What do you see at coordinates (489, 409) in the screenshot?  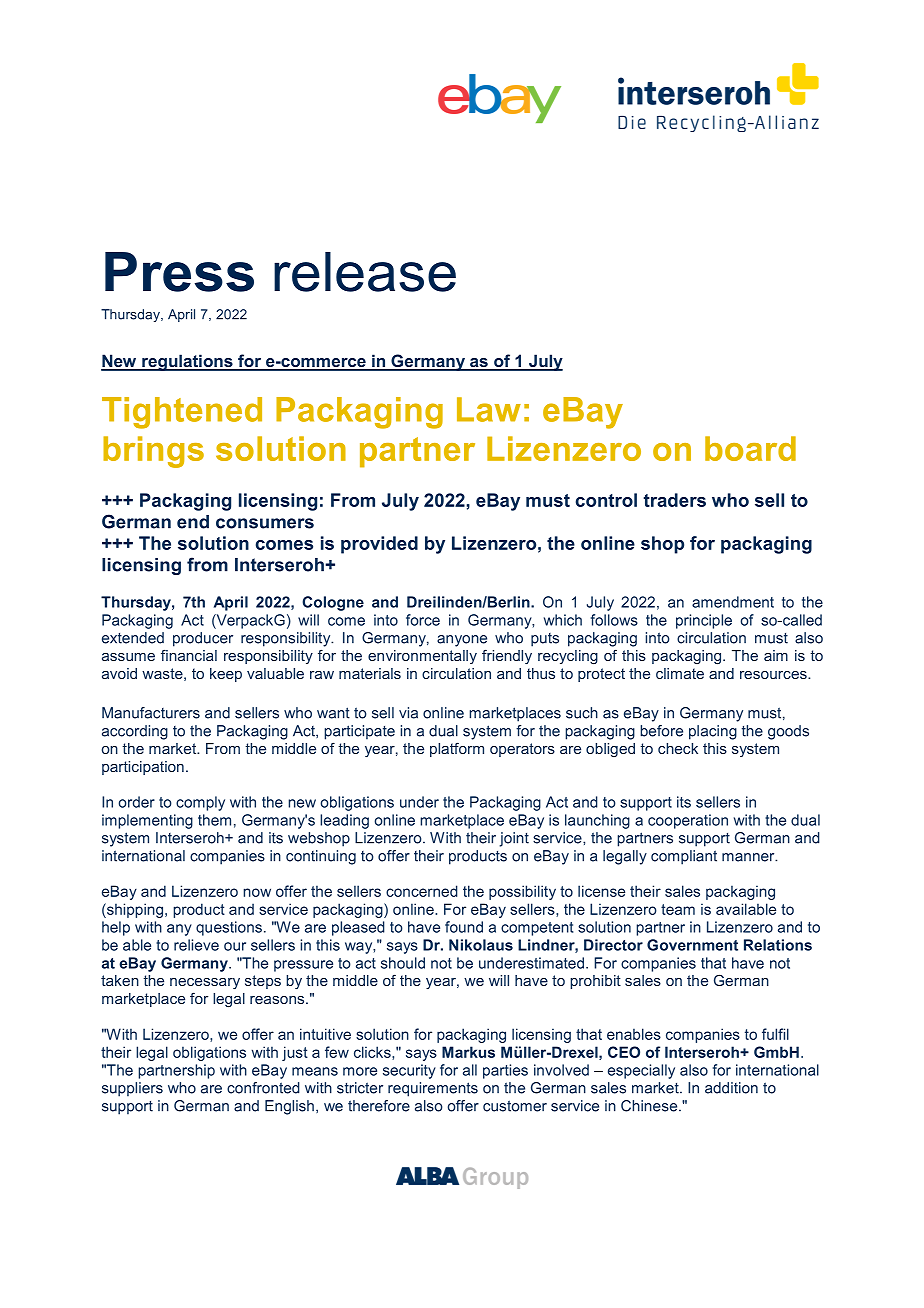 I see `Law` at bounding box center [489, 409].
